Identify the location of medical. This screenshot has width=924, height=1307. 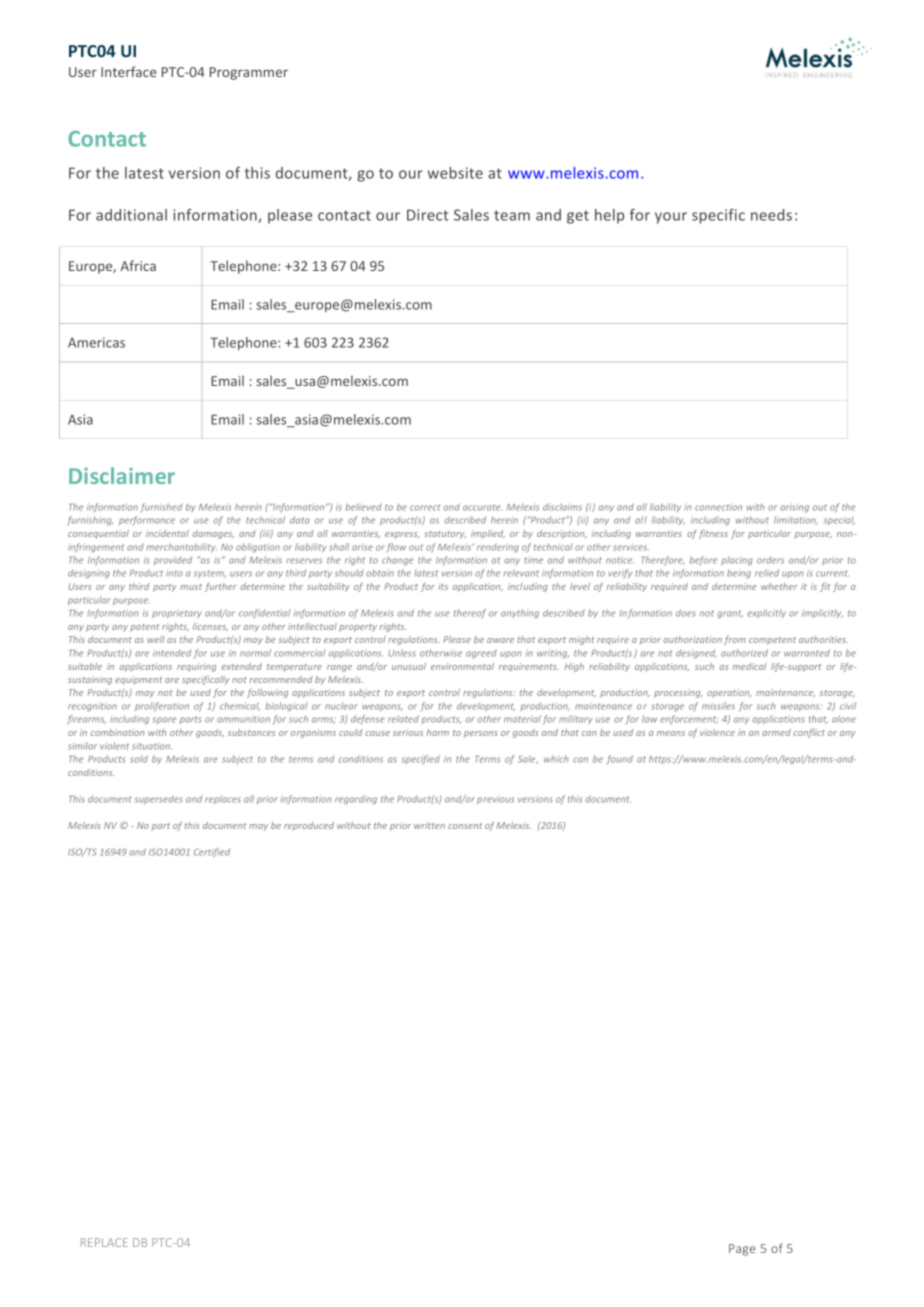
(749, 666).
